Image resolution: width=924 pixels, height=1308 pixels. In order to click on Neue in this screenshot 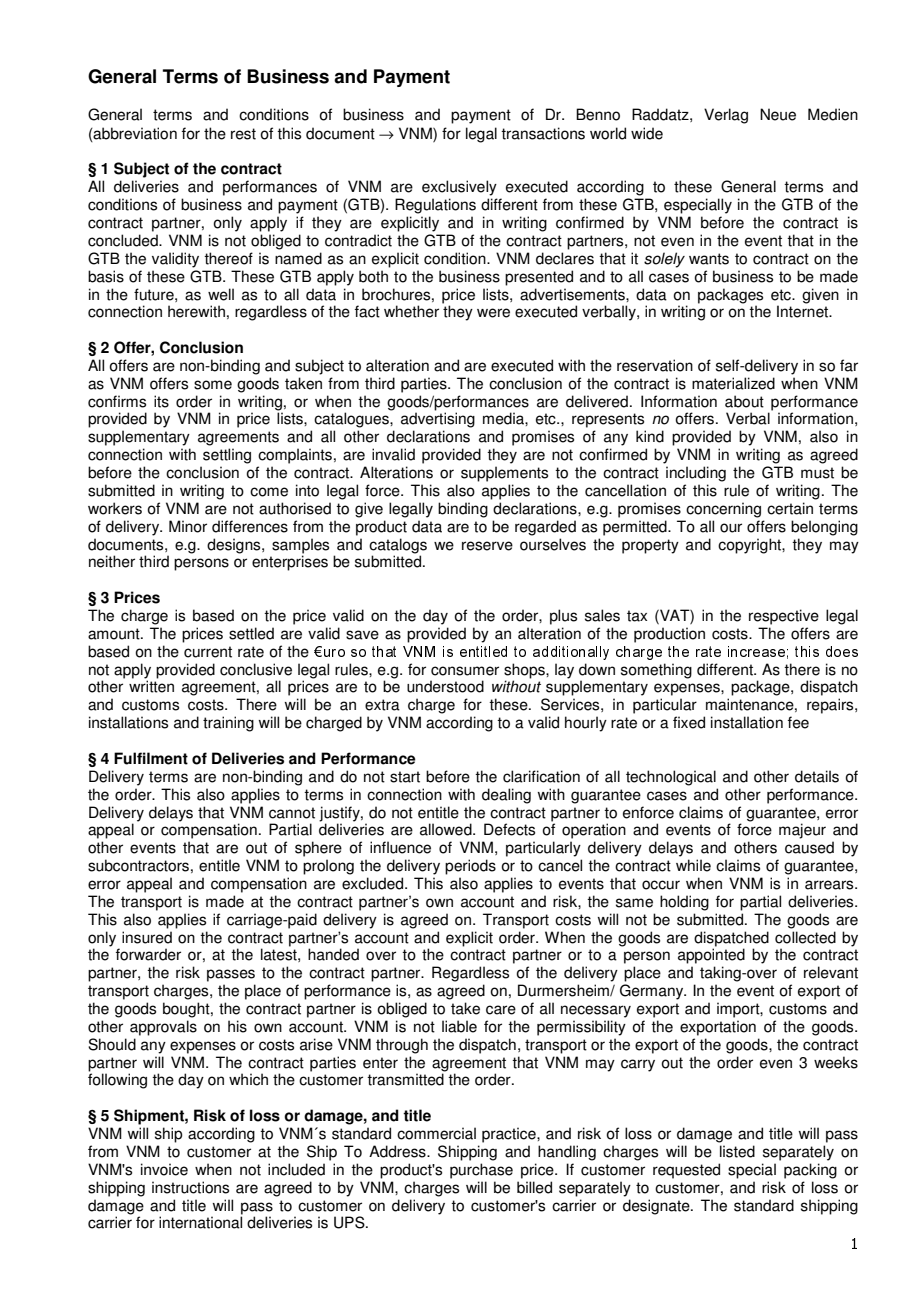, I will do `click(778, 114)`.
